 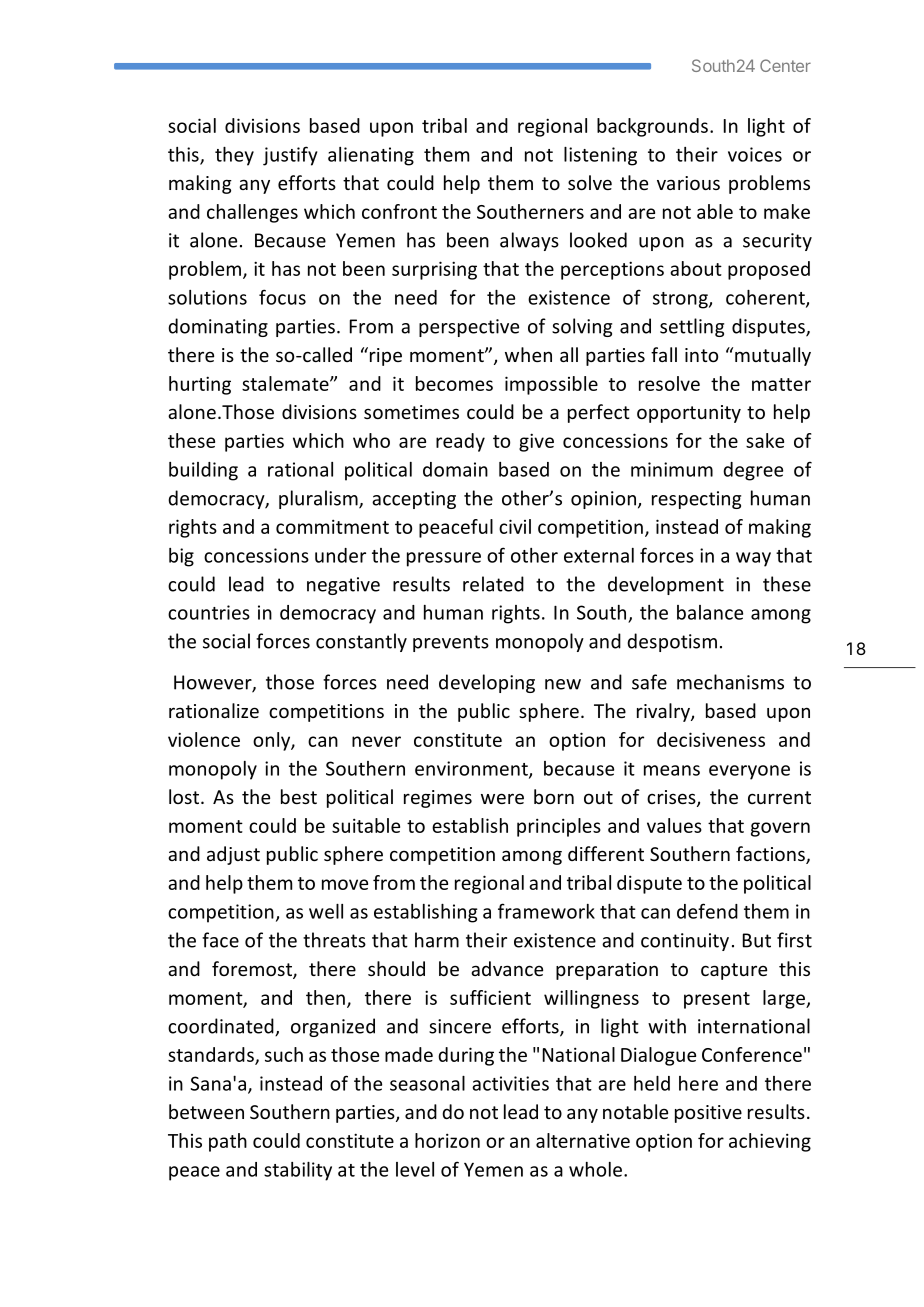 What do you see at coordinates (755, 154) in the screenshot?
I see `voices` at bounding box center [755, 154].
